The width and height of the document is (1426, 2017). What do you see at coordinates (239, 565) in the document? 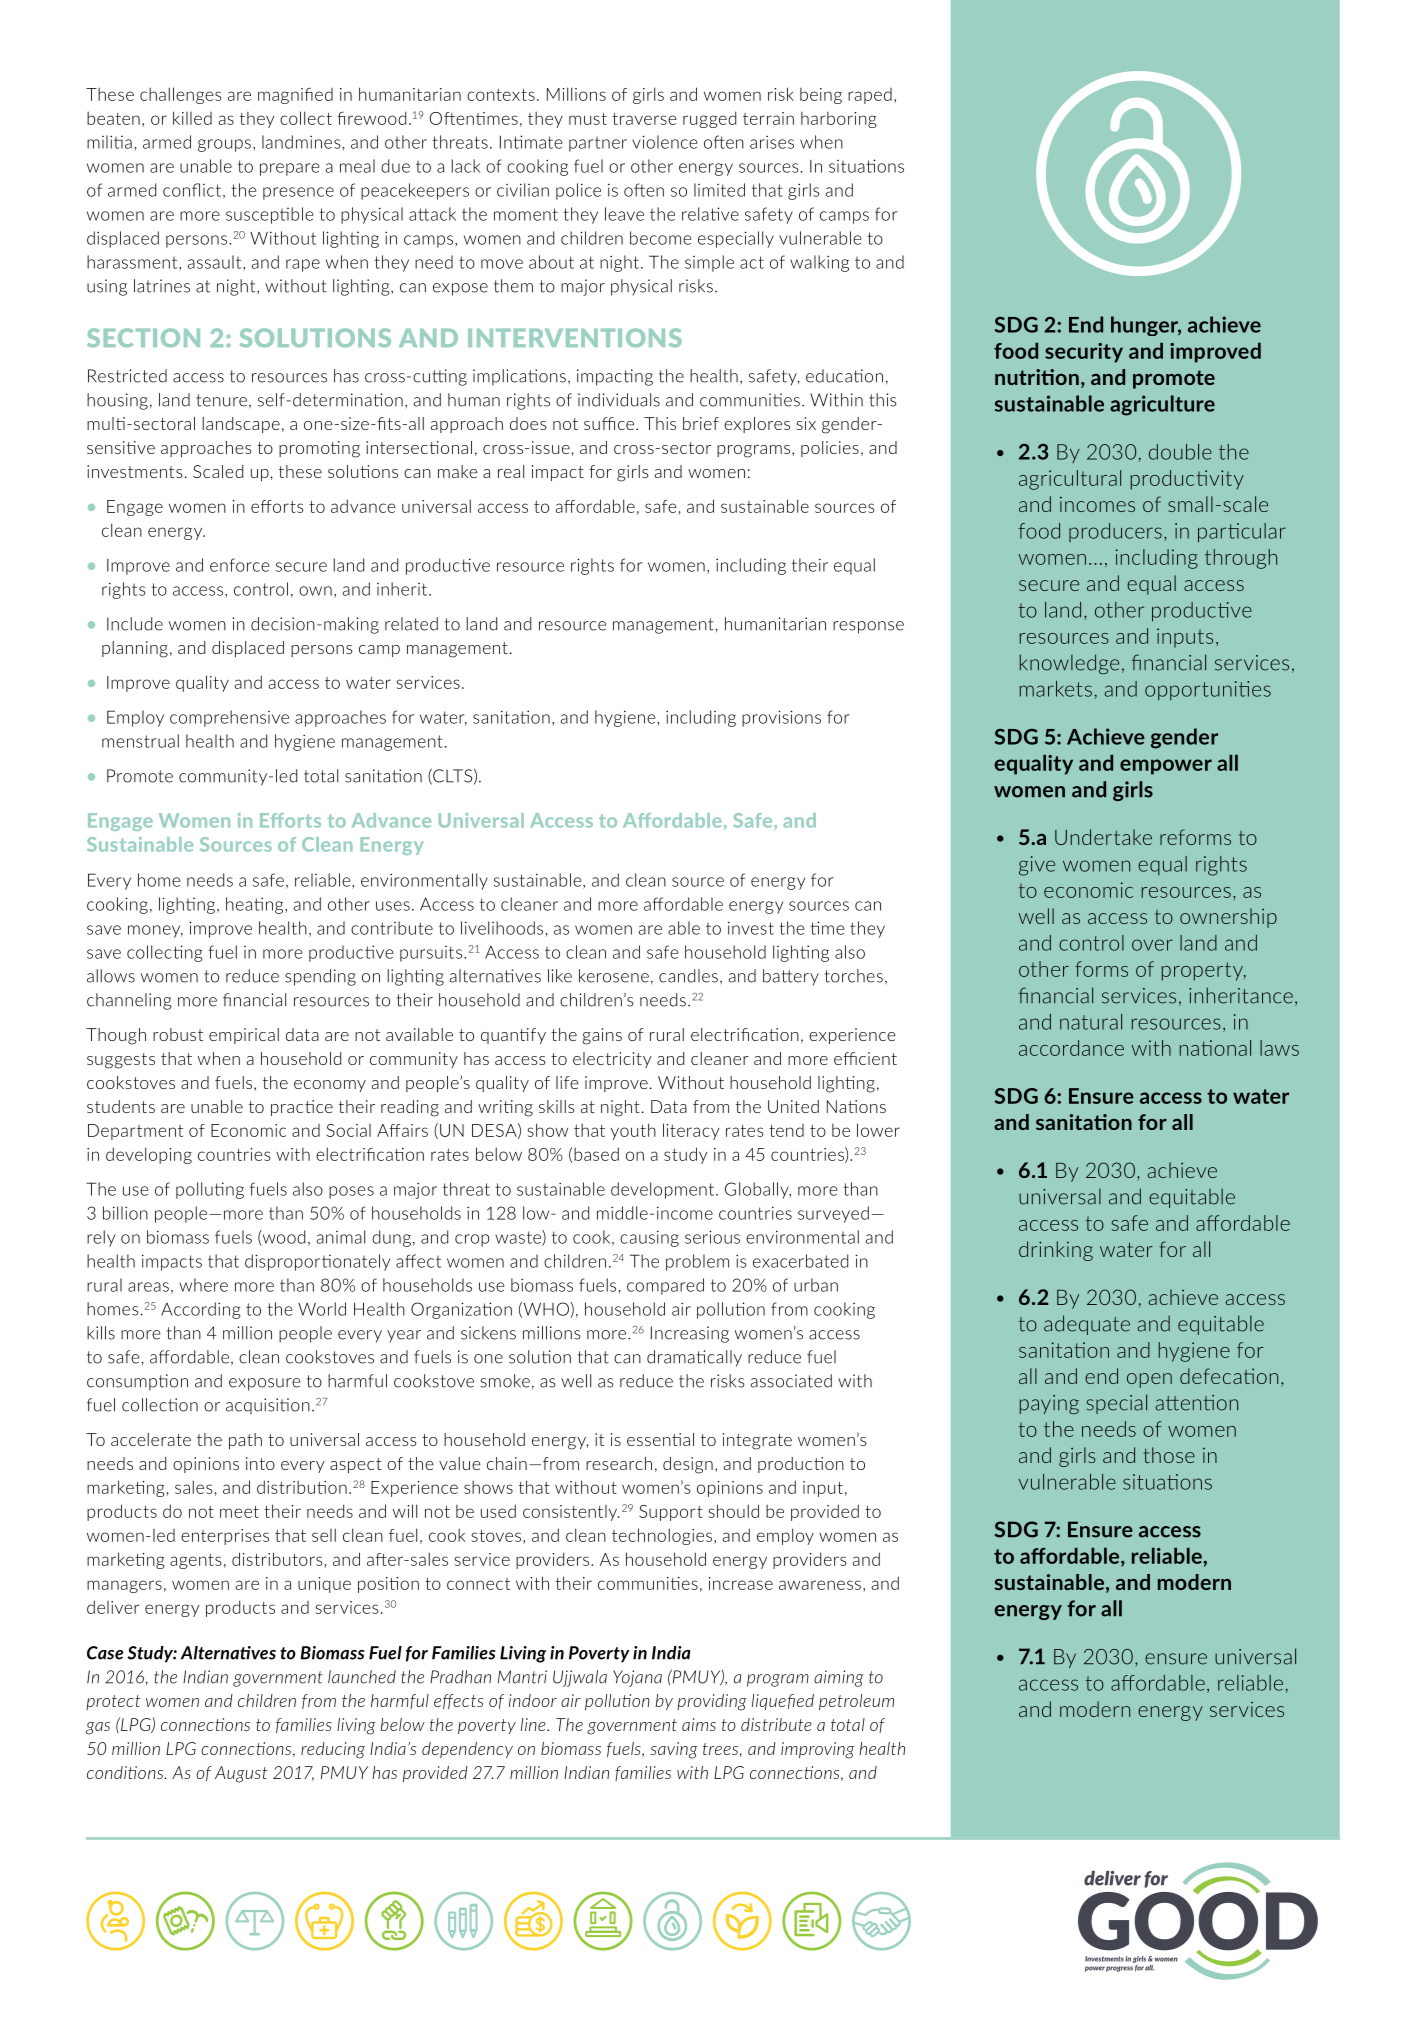
I see `enforce` at bounding box center [239, 565].
